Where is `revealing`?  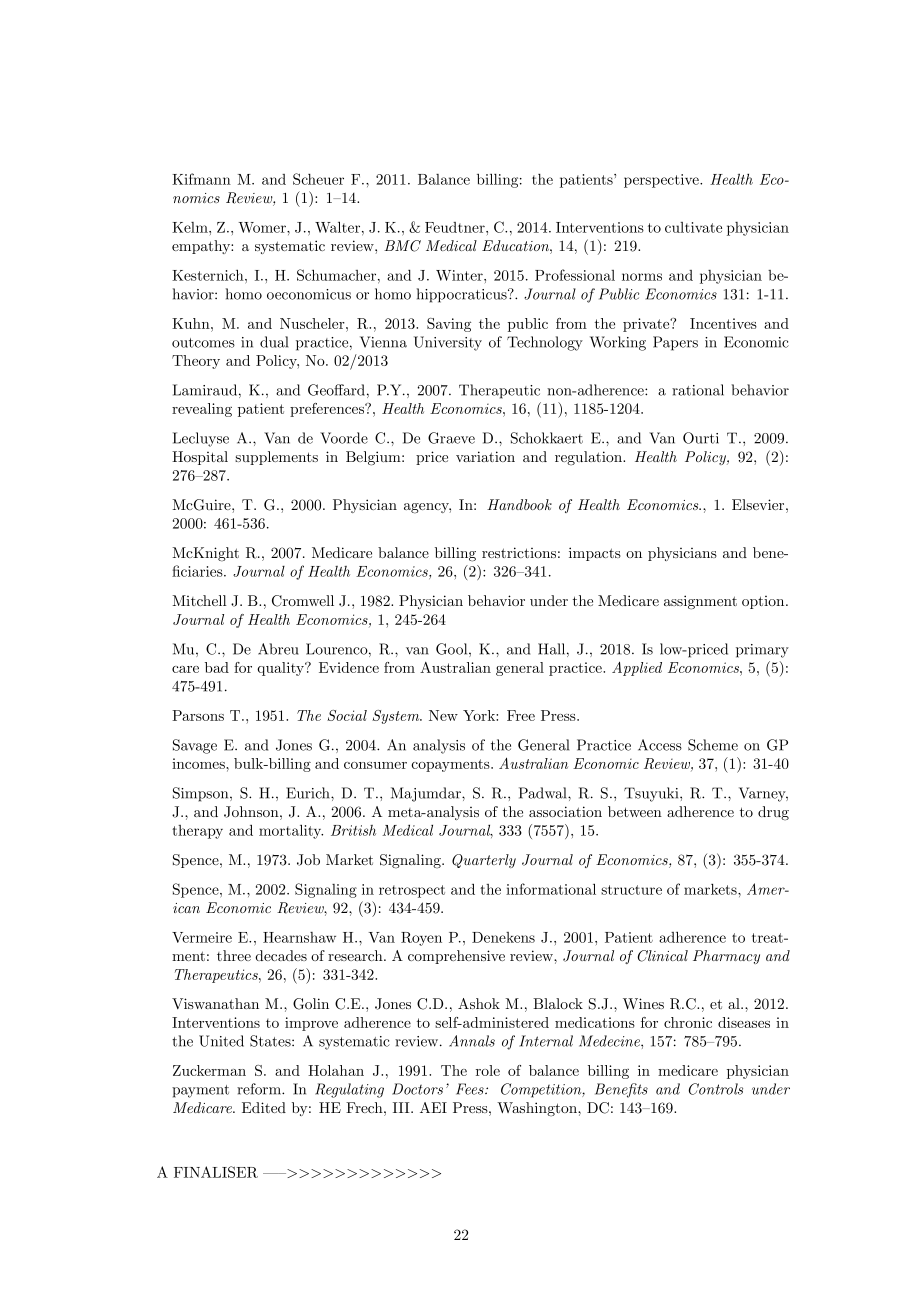
revealing is located at coordinates (202, 410).
